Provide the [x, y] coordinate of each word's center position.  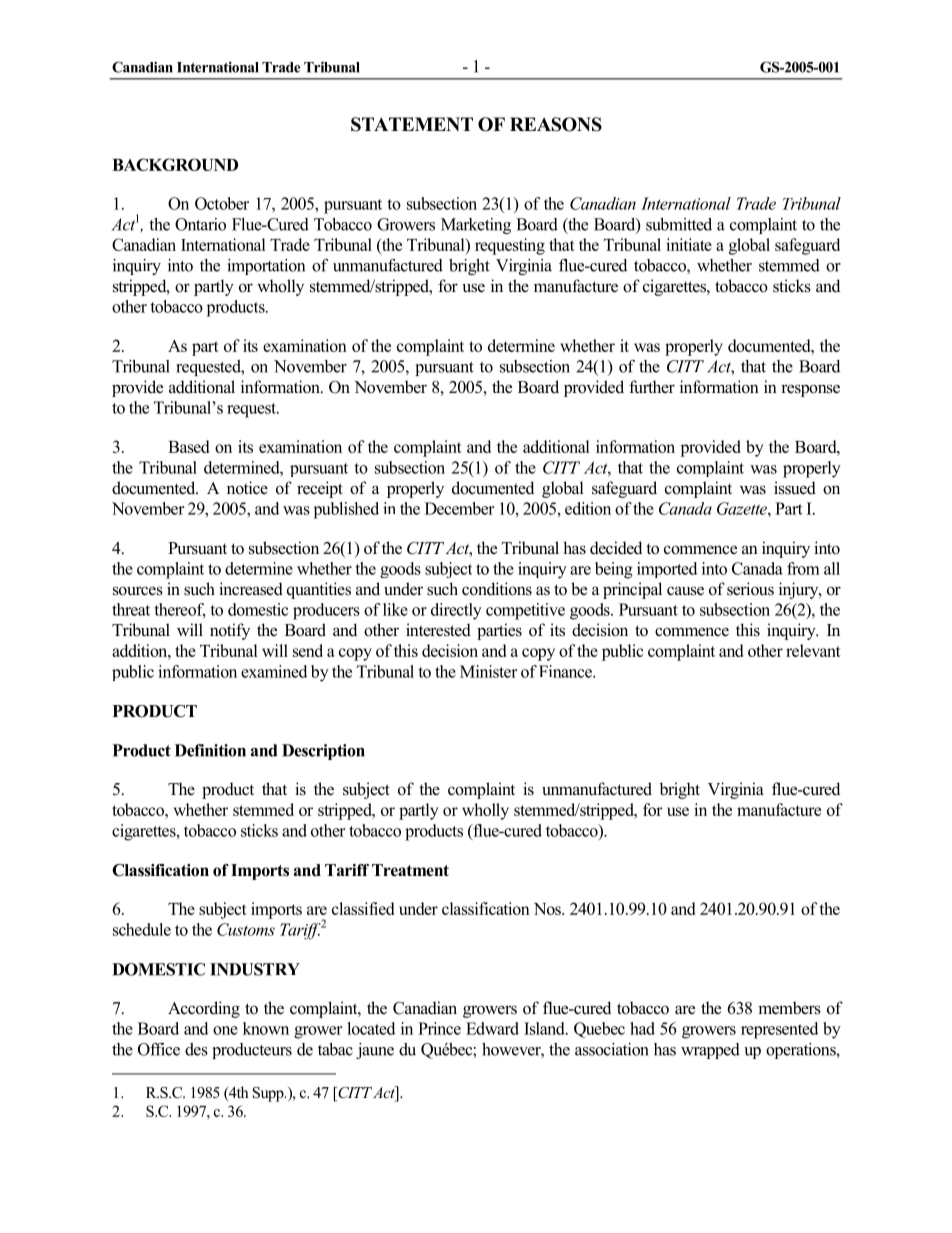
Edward [492, 1028]
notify [230, 631]
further [652, 387]
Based [188, 446]
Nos [548, 909]
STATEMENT [412, 124]
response [810, 390]
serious [750, 589]
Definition [210, 750]
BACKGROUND [175, 164]
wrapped [710, 1051]
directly [456, 611]
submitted [679, 224]
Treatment [410, 870]
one [225, 1030]
